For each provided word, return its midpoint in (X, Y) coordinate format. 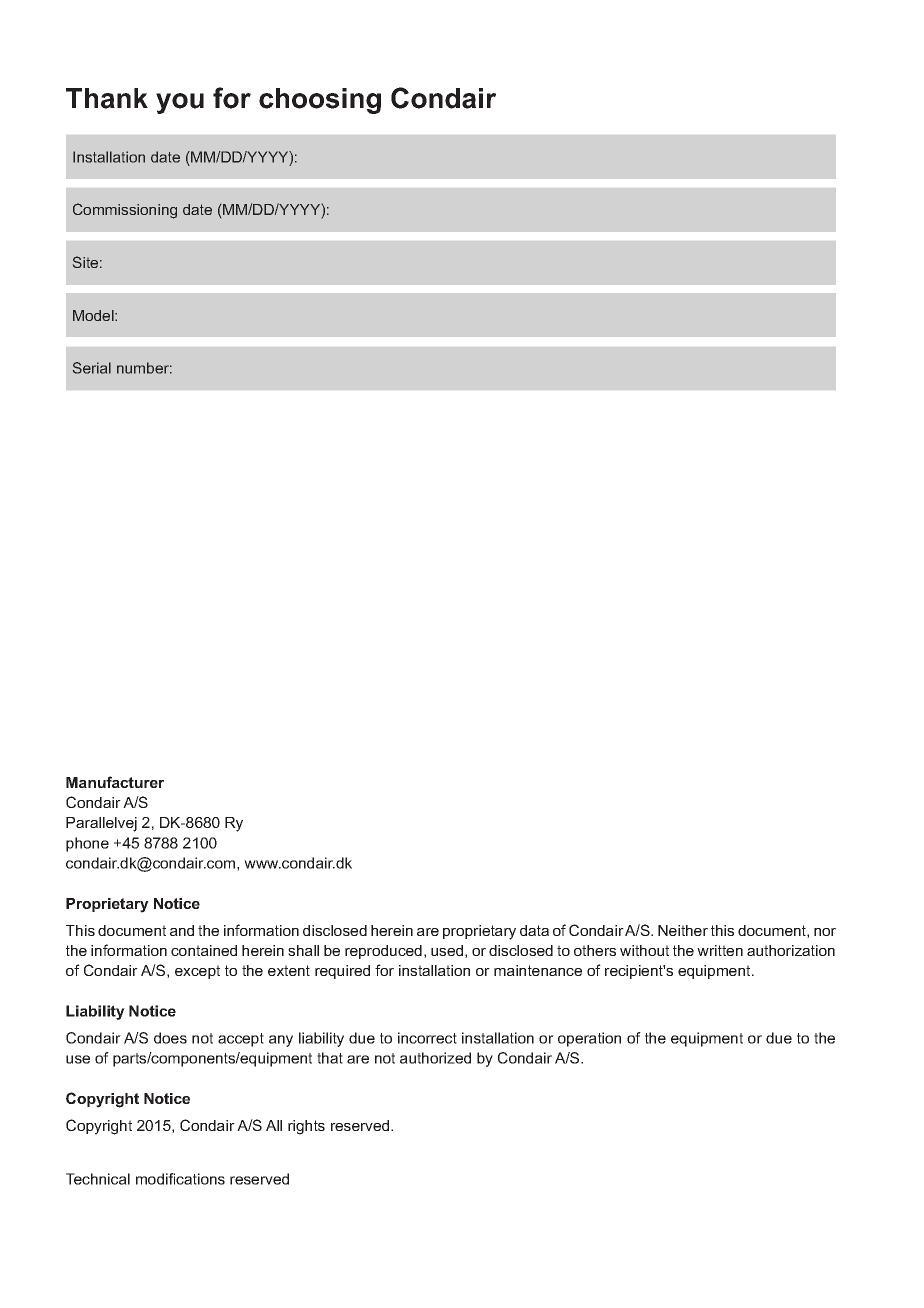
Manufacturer (115, 782)
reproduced (383, 952)
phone (87, 844)
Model (94, 315)
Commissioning (125, 211)
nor (825, 932)
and (182, 930)
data (534, 930)
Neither (683, 930)
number (144, 368)
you (180, 103)
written (720, 950)
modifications (180, 1179)
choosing (320, 101)
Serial (92, 368)
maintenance (538, 970)
